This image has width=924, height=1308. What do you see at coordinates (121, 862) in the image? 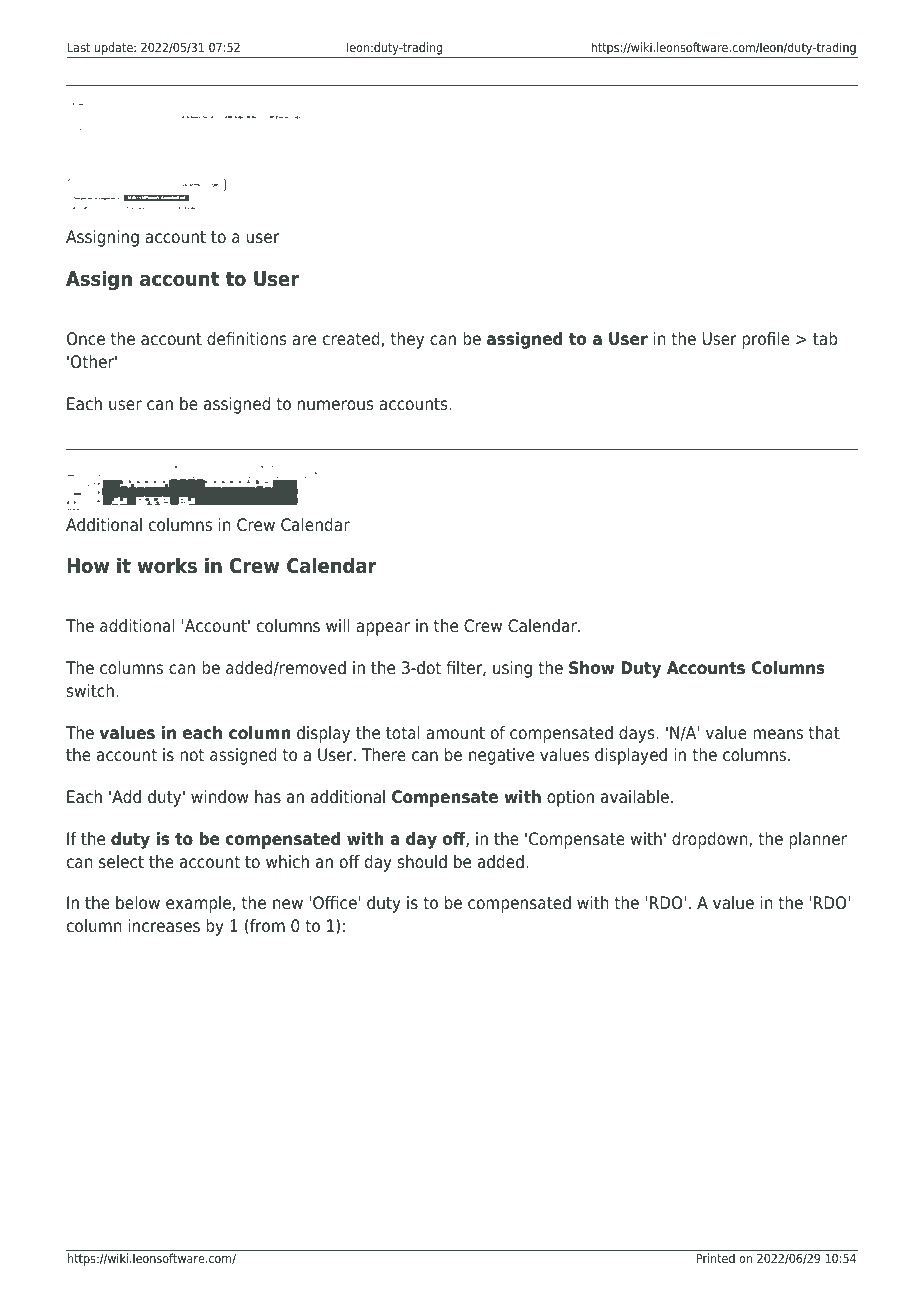
I see `select` at bounding box center [121, 862].
